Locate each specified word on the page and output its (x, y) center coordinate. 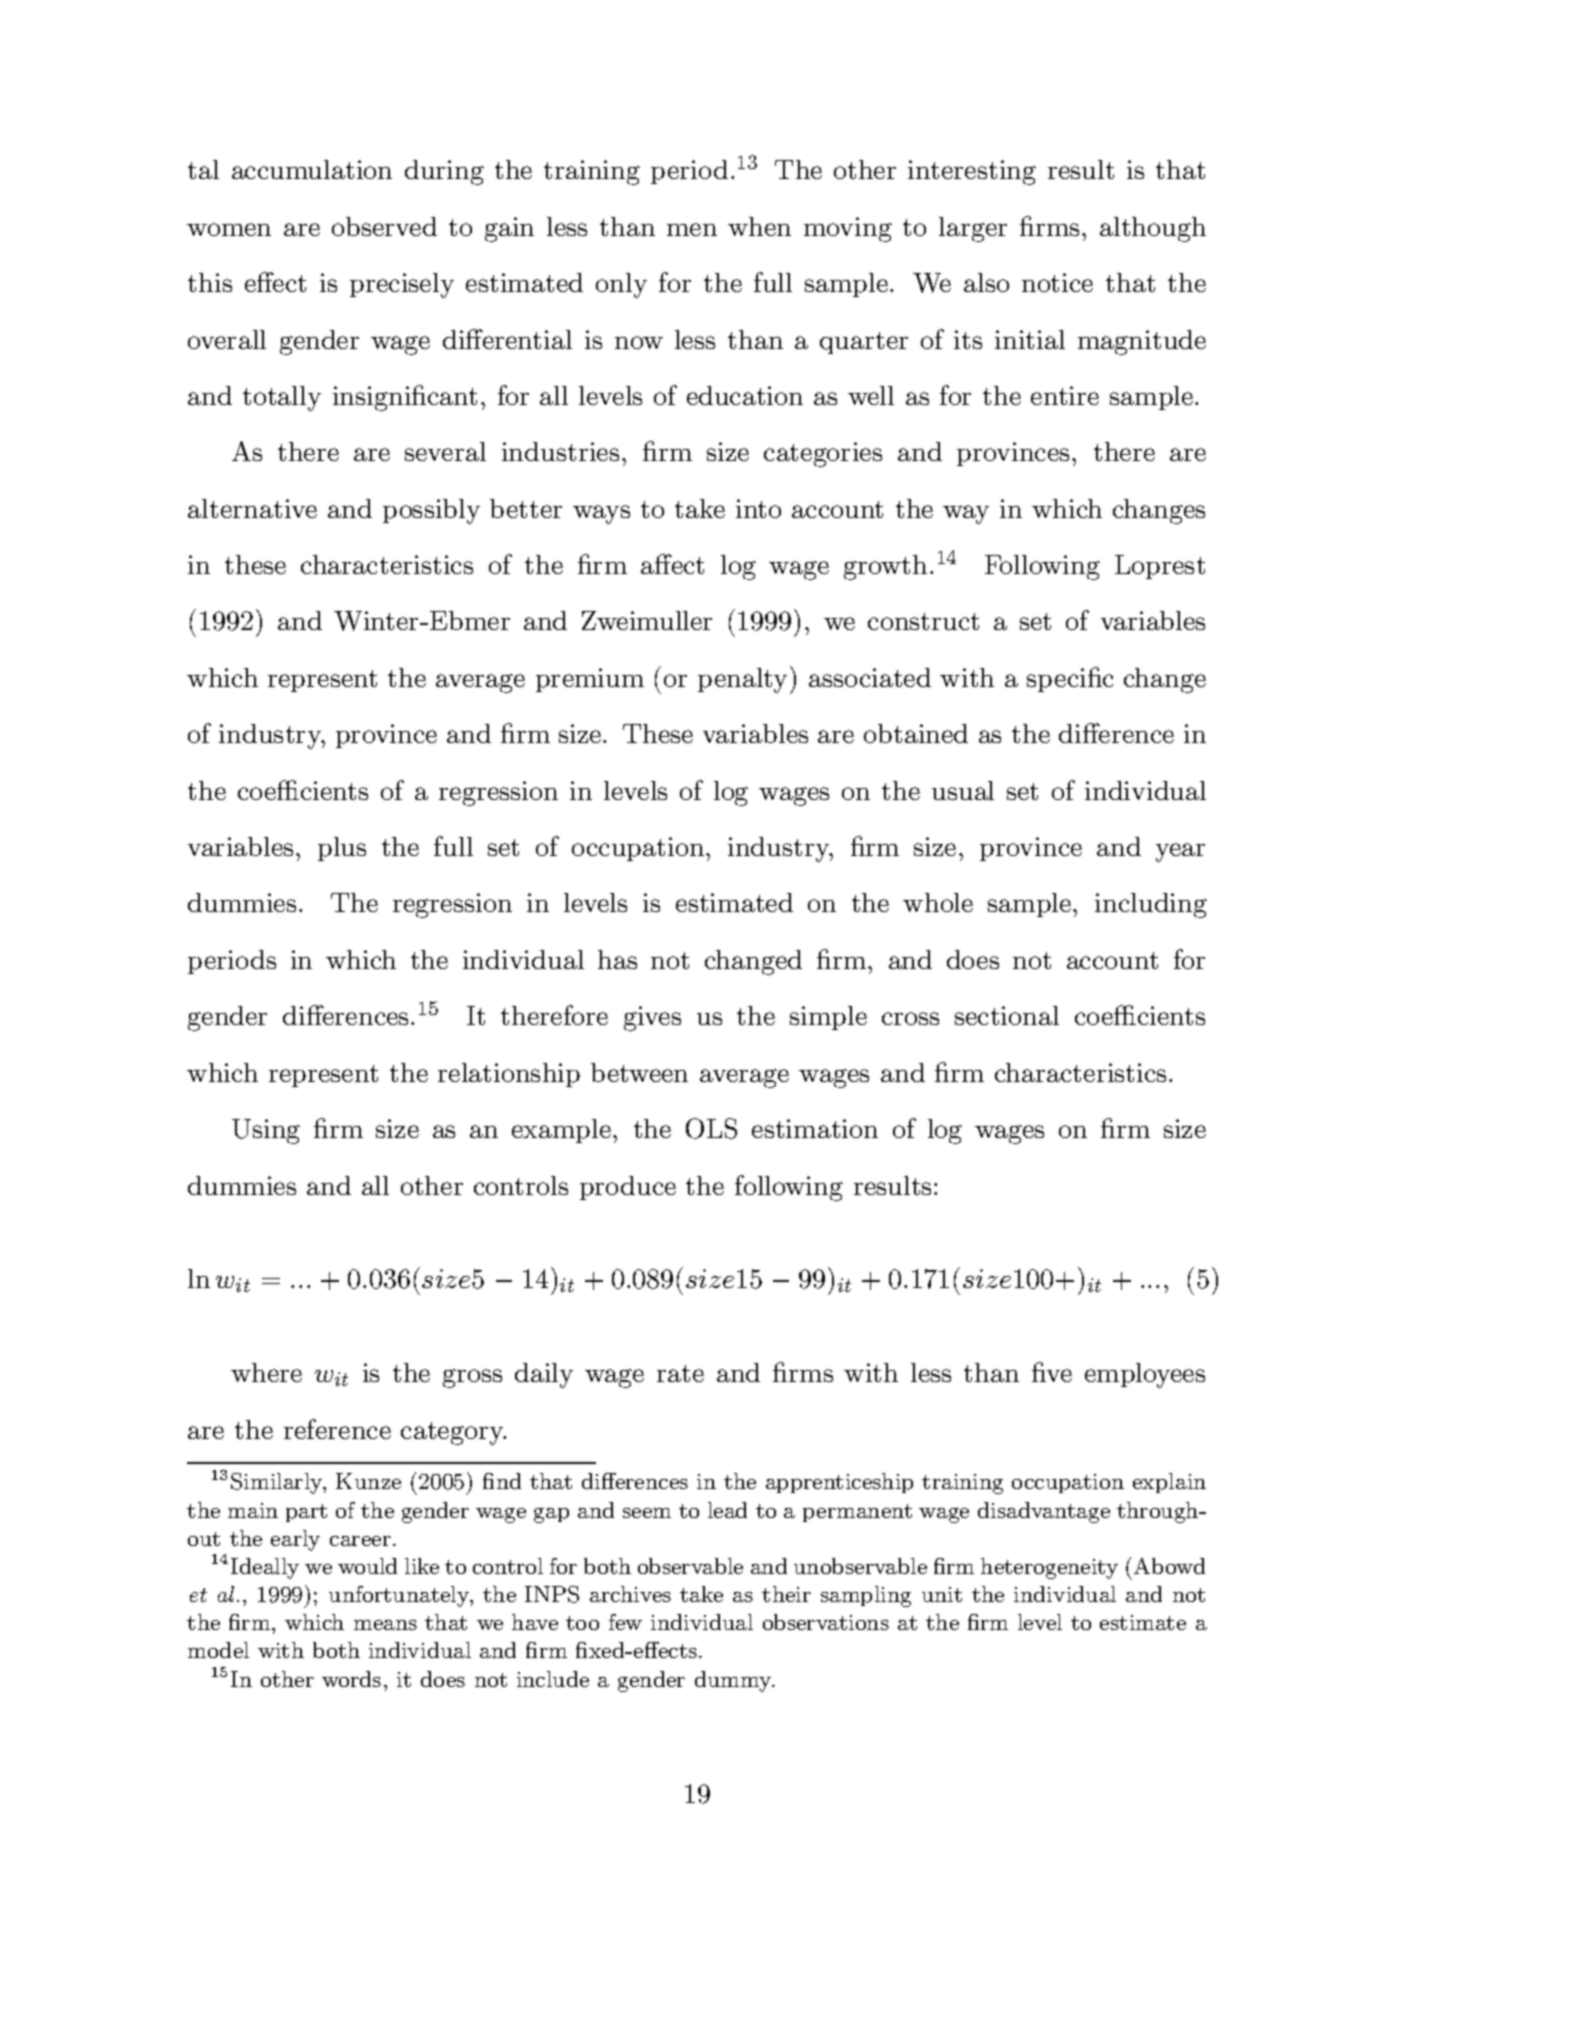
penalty (742, 680)
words (351, 1679)
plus (342, 849)
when (759, 226)
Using (266, 1131)
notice (1057, 282)
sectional (1007, 1015)
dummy (734, 1681)
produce (628, 1188)
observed (384, 226)
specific (1070, 679)
